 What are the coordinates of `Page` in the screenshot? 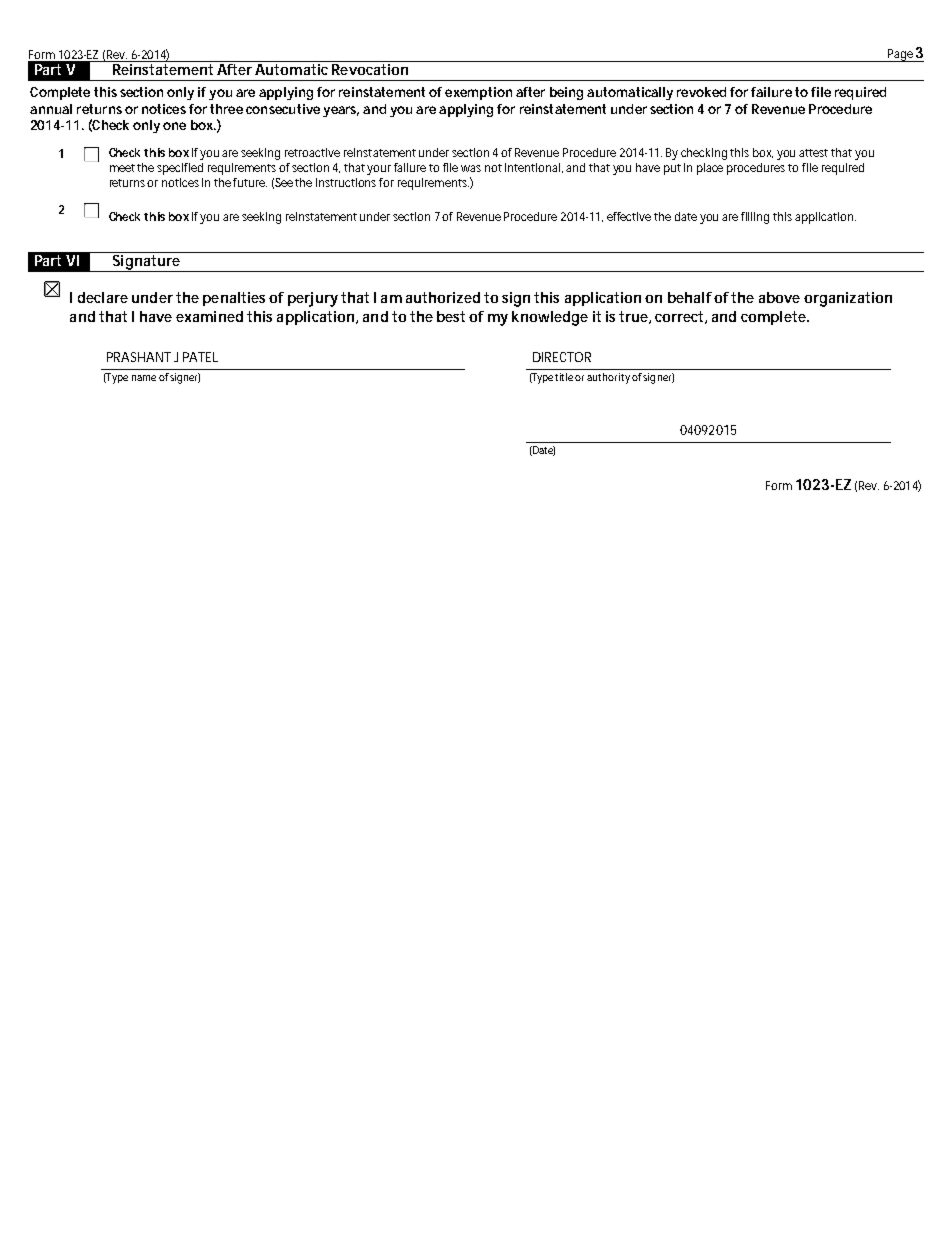 It's located at (900, 55).
